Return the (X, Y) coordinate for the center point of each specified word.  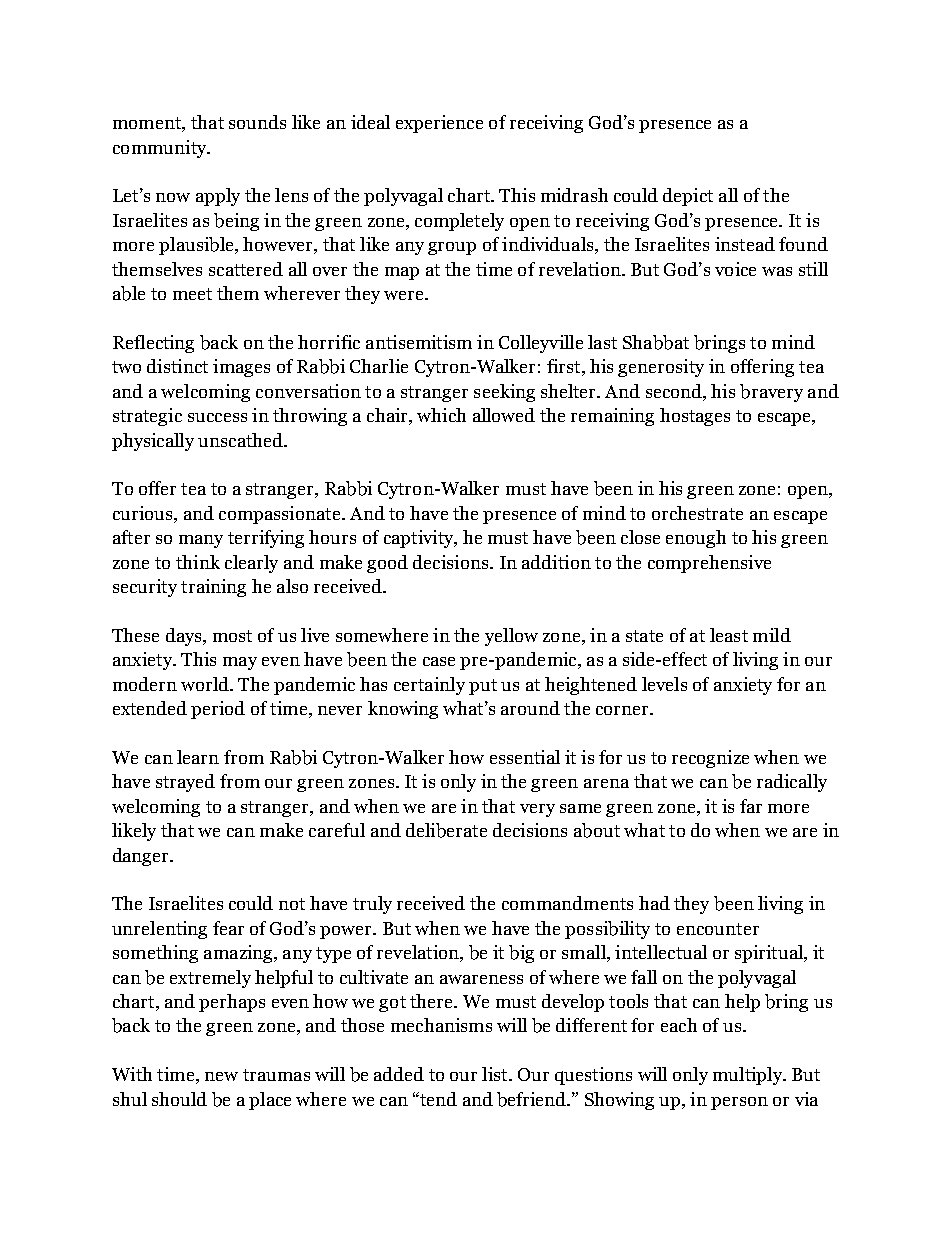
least (729, 635)
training (213, 588)
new (221, 1076)
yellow (511, 637)
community (161, 149)
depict (688, 197)
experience (439, 124)
